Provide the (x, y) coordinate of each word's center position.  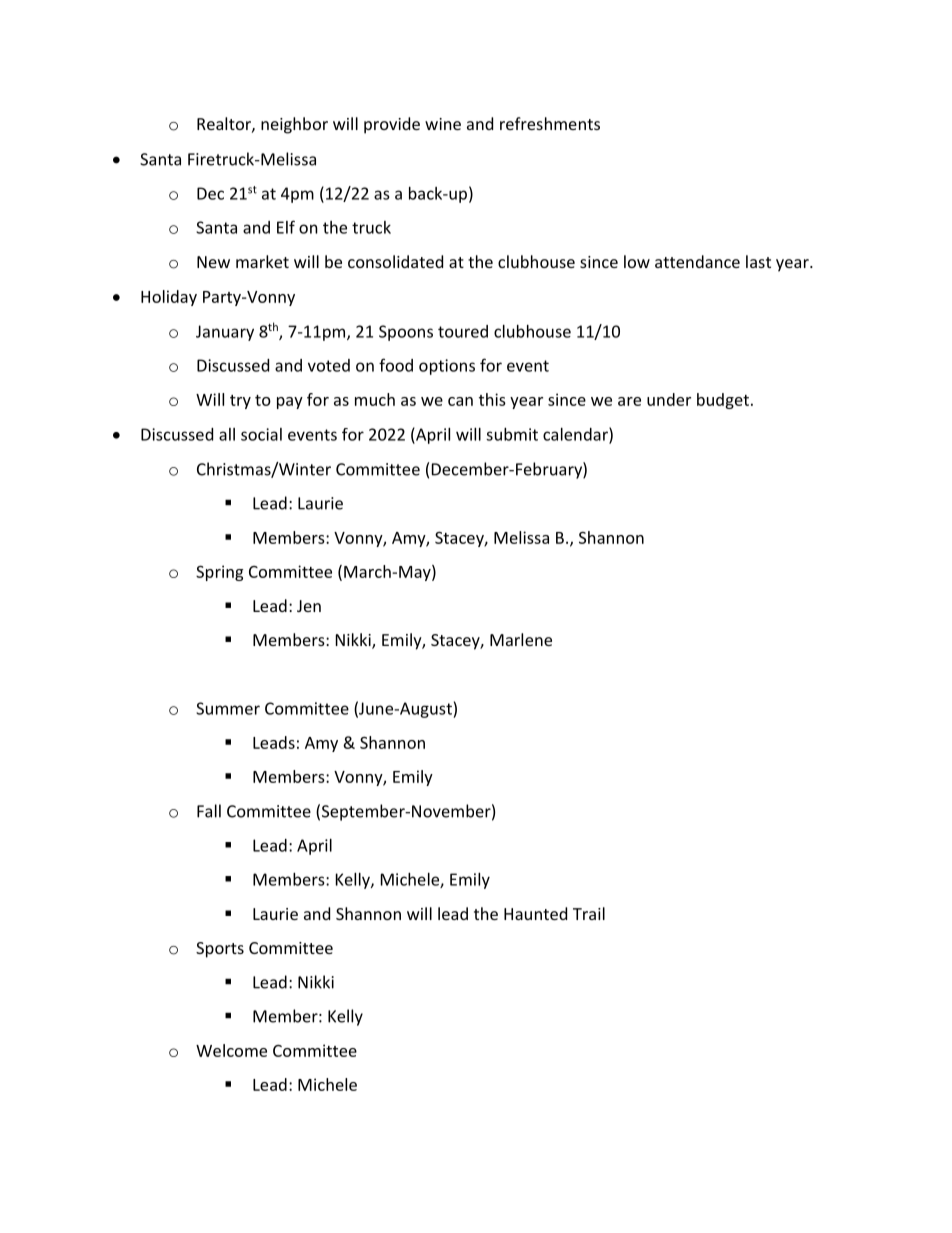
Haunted (535, 913)
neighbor (294, 125)
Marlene (521, 639)
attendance (697, 261)
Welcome (231, 1050)
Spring (219, 573)
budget (723, 401)
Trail (589, 913)
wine (443, 124)
